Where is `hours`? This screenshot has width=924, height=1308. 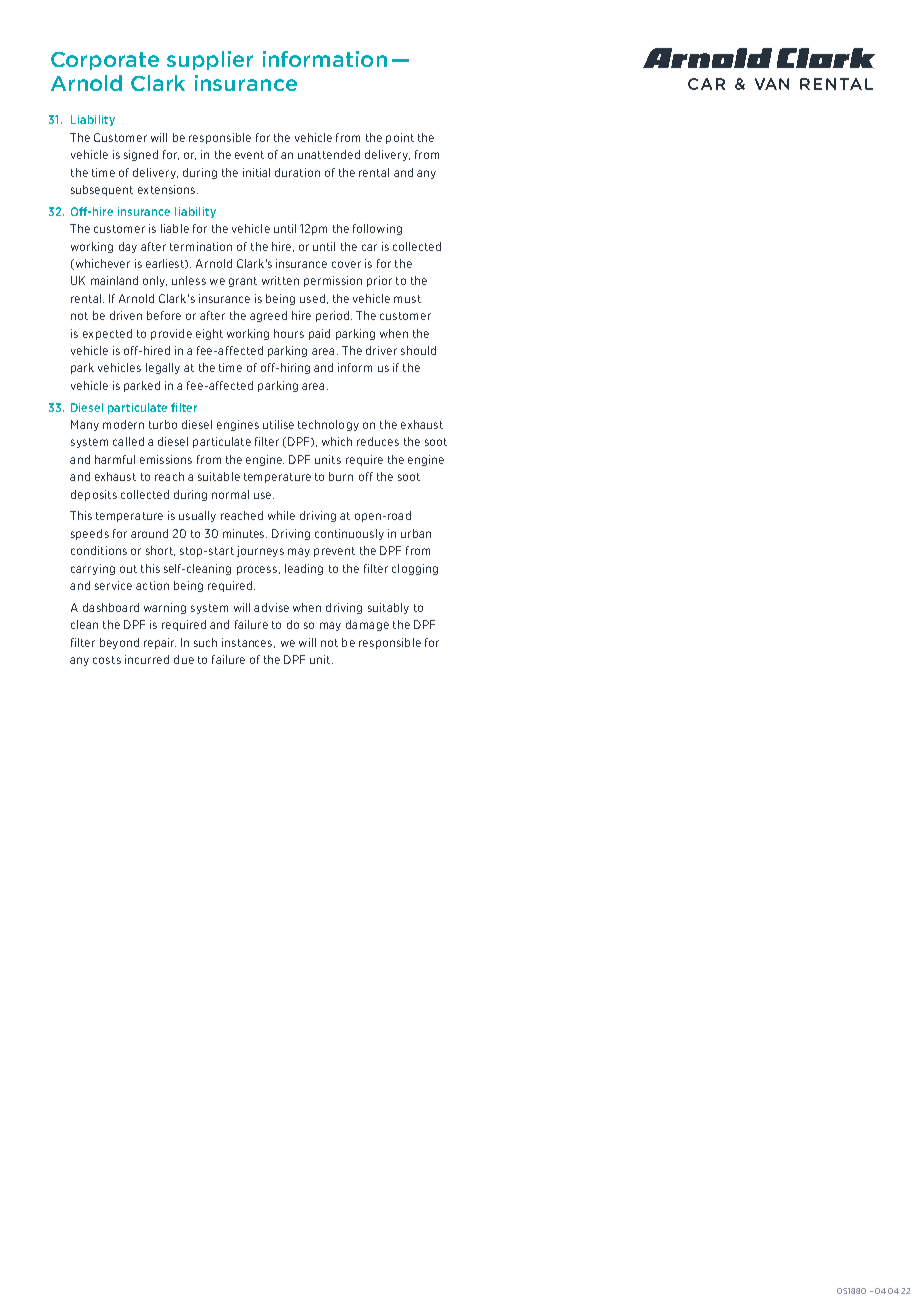
hours is located at coordinates (289, 333).
